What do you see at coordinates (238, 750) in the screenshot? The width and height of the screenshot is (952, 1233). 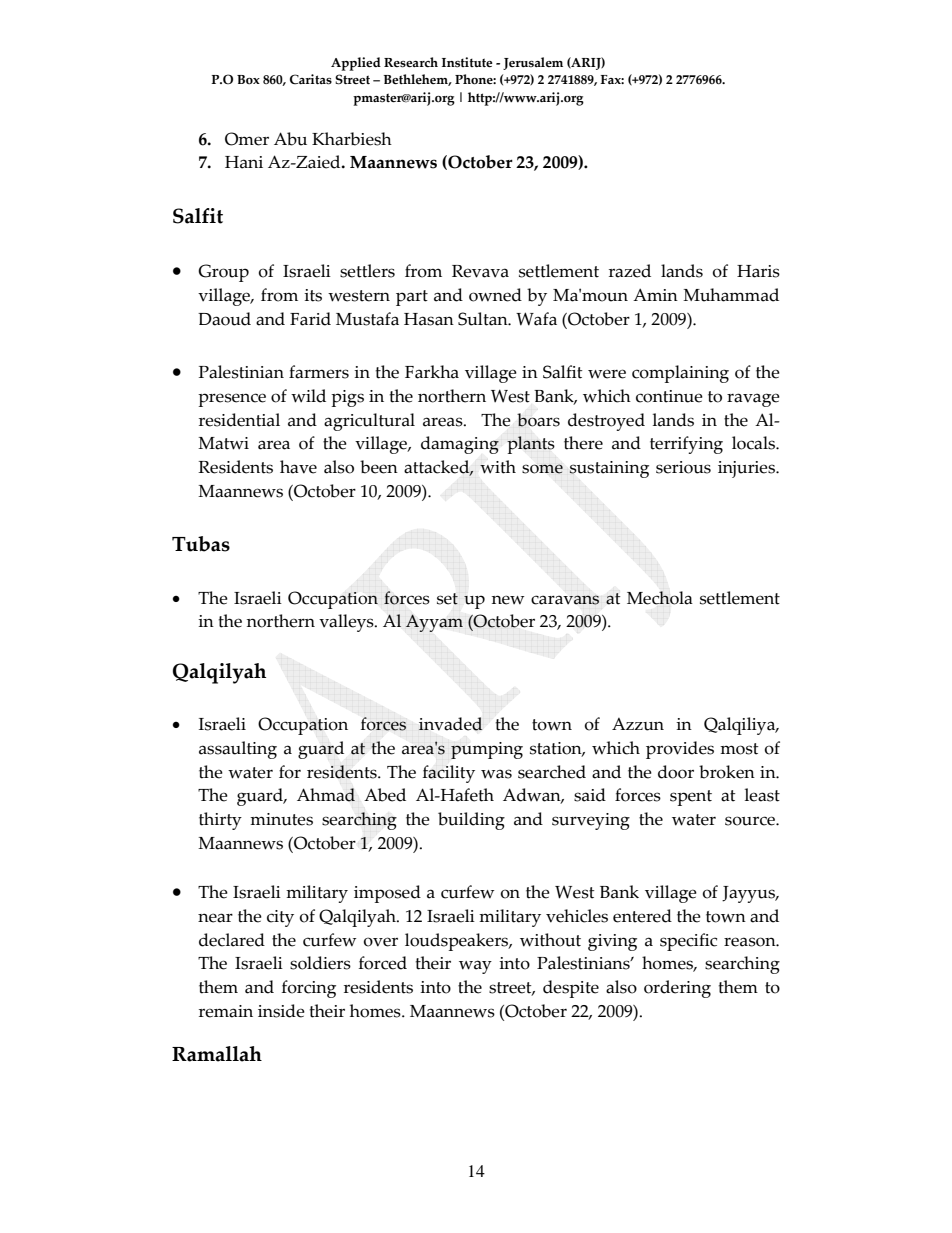 I see `assaulting` at bounding box center [238, 750].
